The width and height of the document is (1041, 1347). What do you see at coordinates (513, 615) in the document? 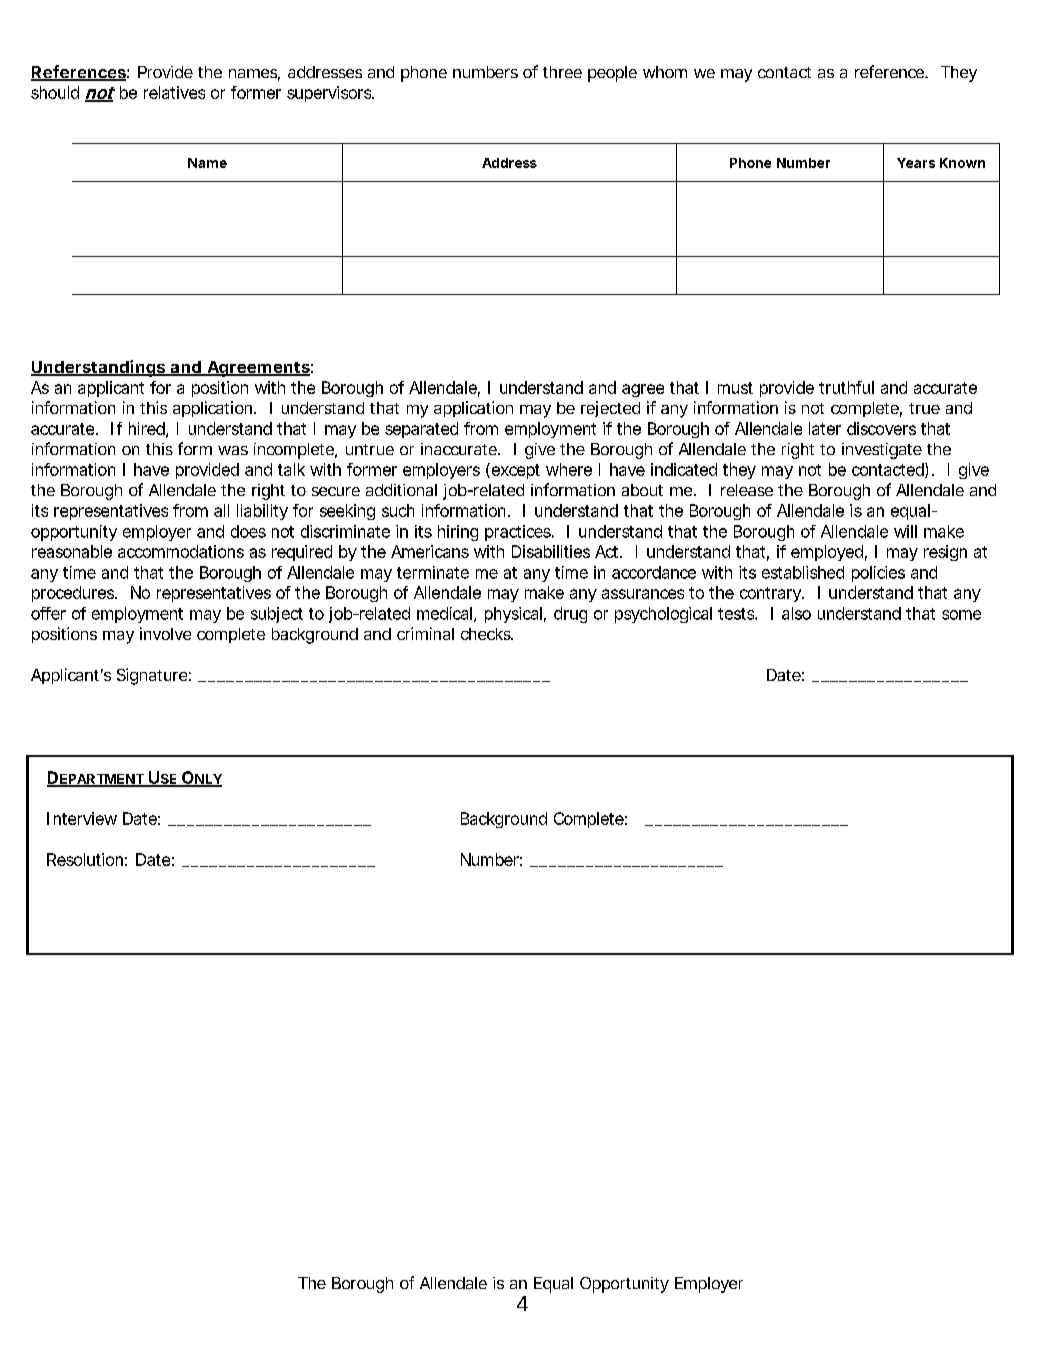
I see `physical` at bounding box center [513, 615].
